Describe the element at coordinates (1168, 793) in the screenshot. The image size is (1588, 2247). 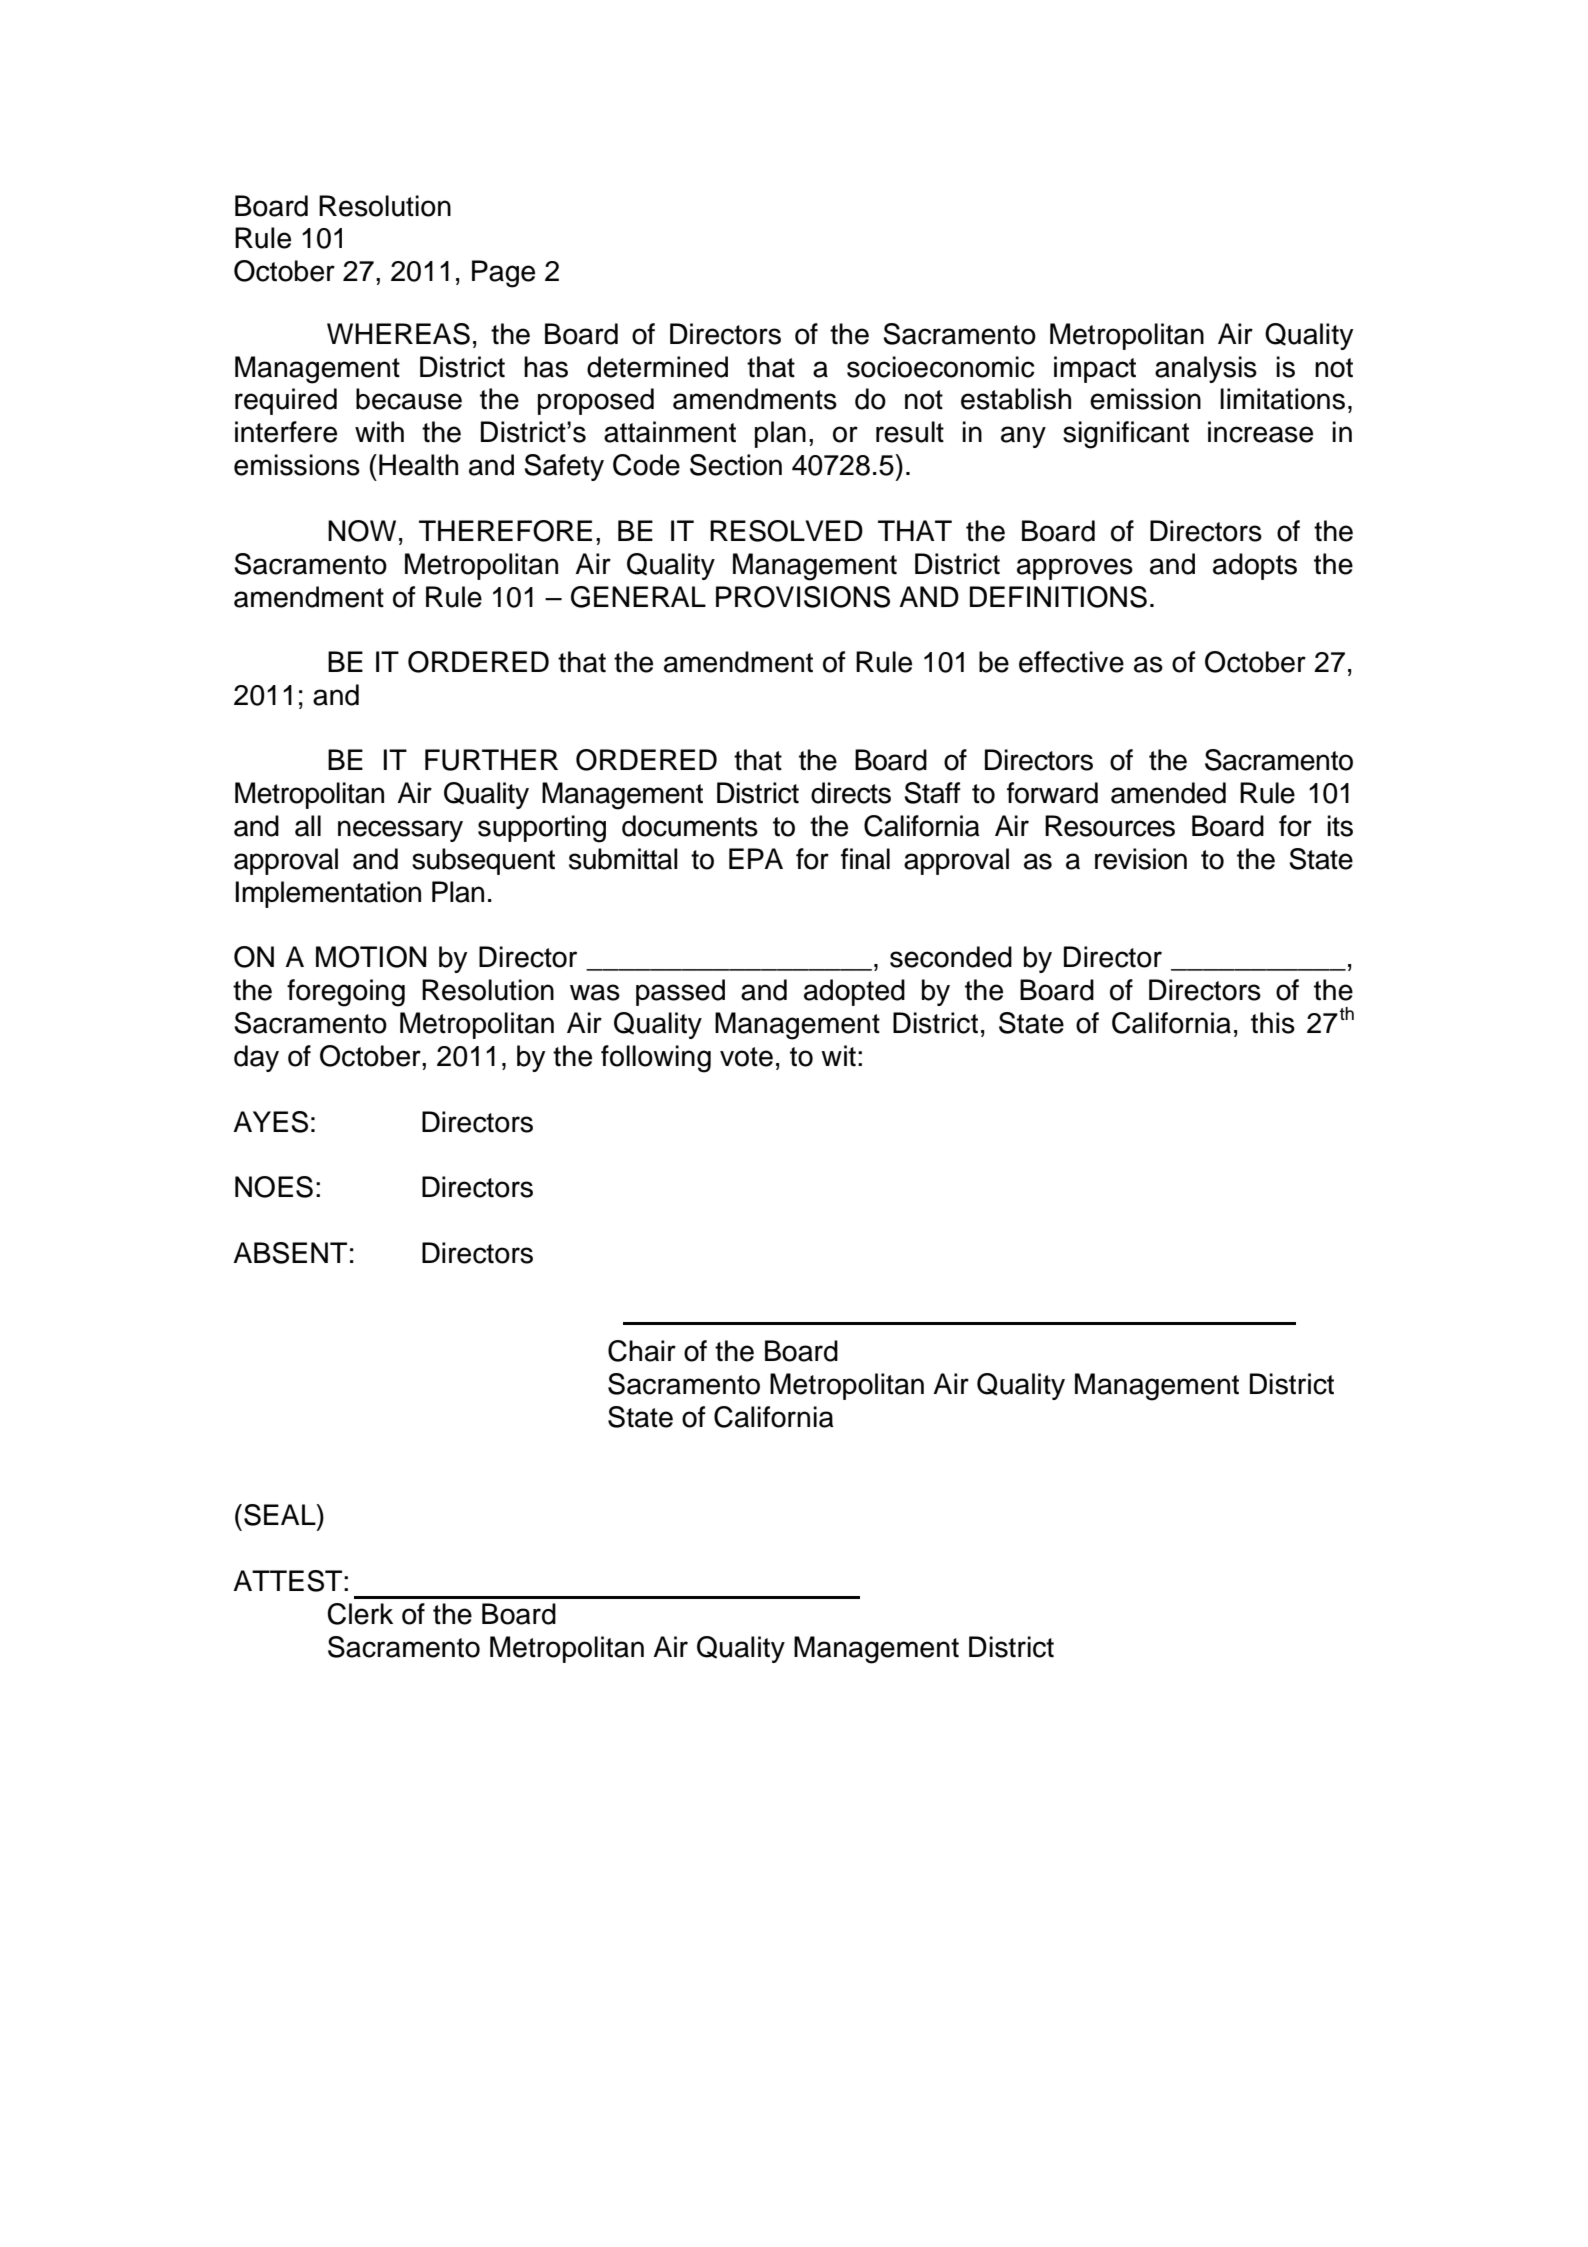
I see `amended` at that location.
